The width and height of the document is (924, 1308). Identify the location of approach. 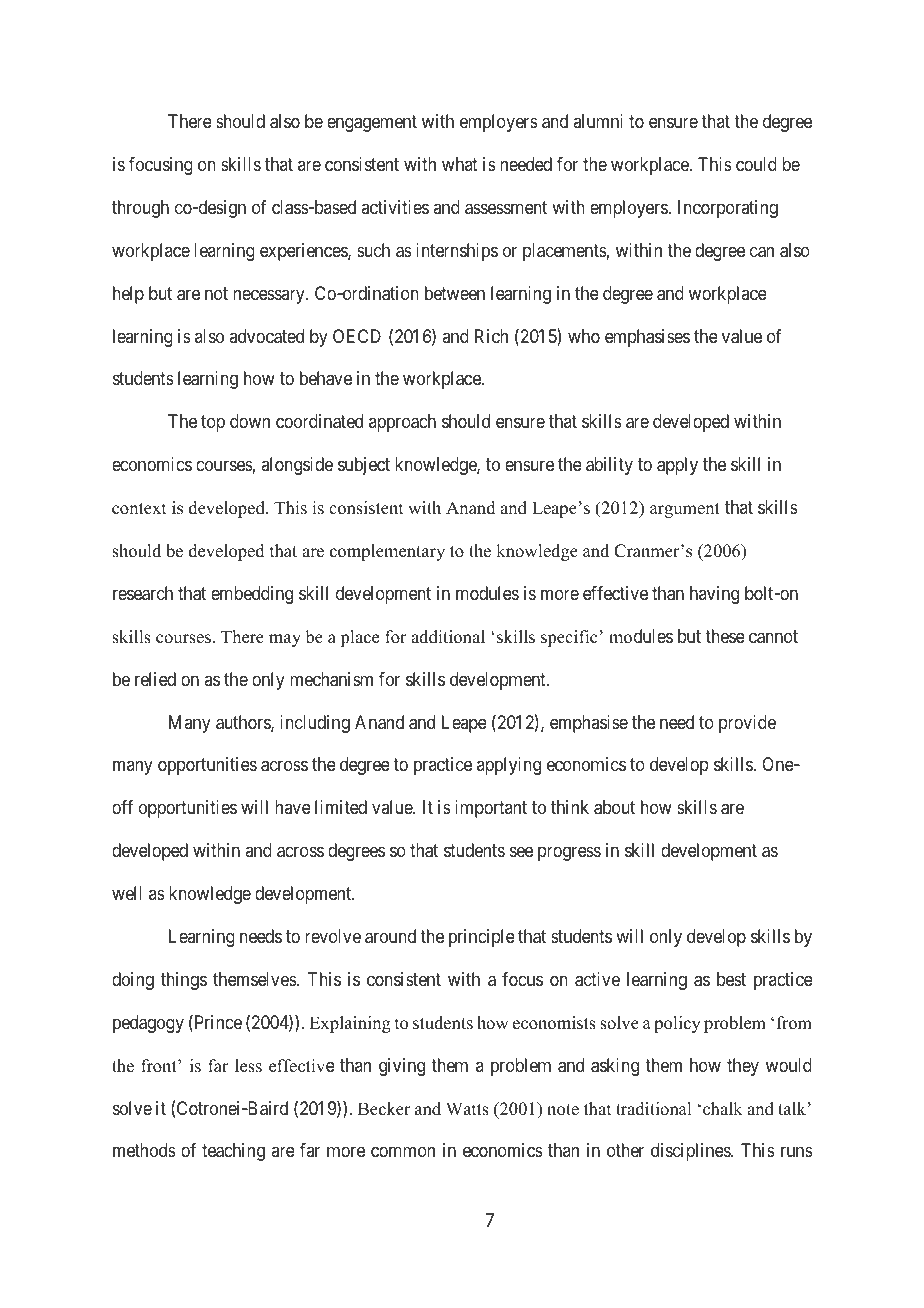
(402, 423).
